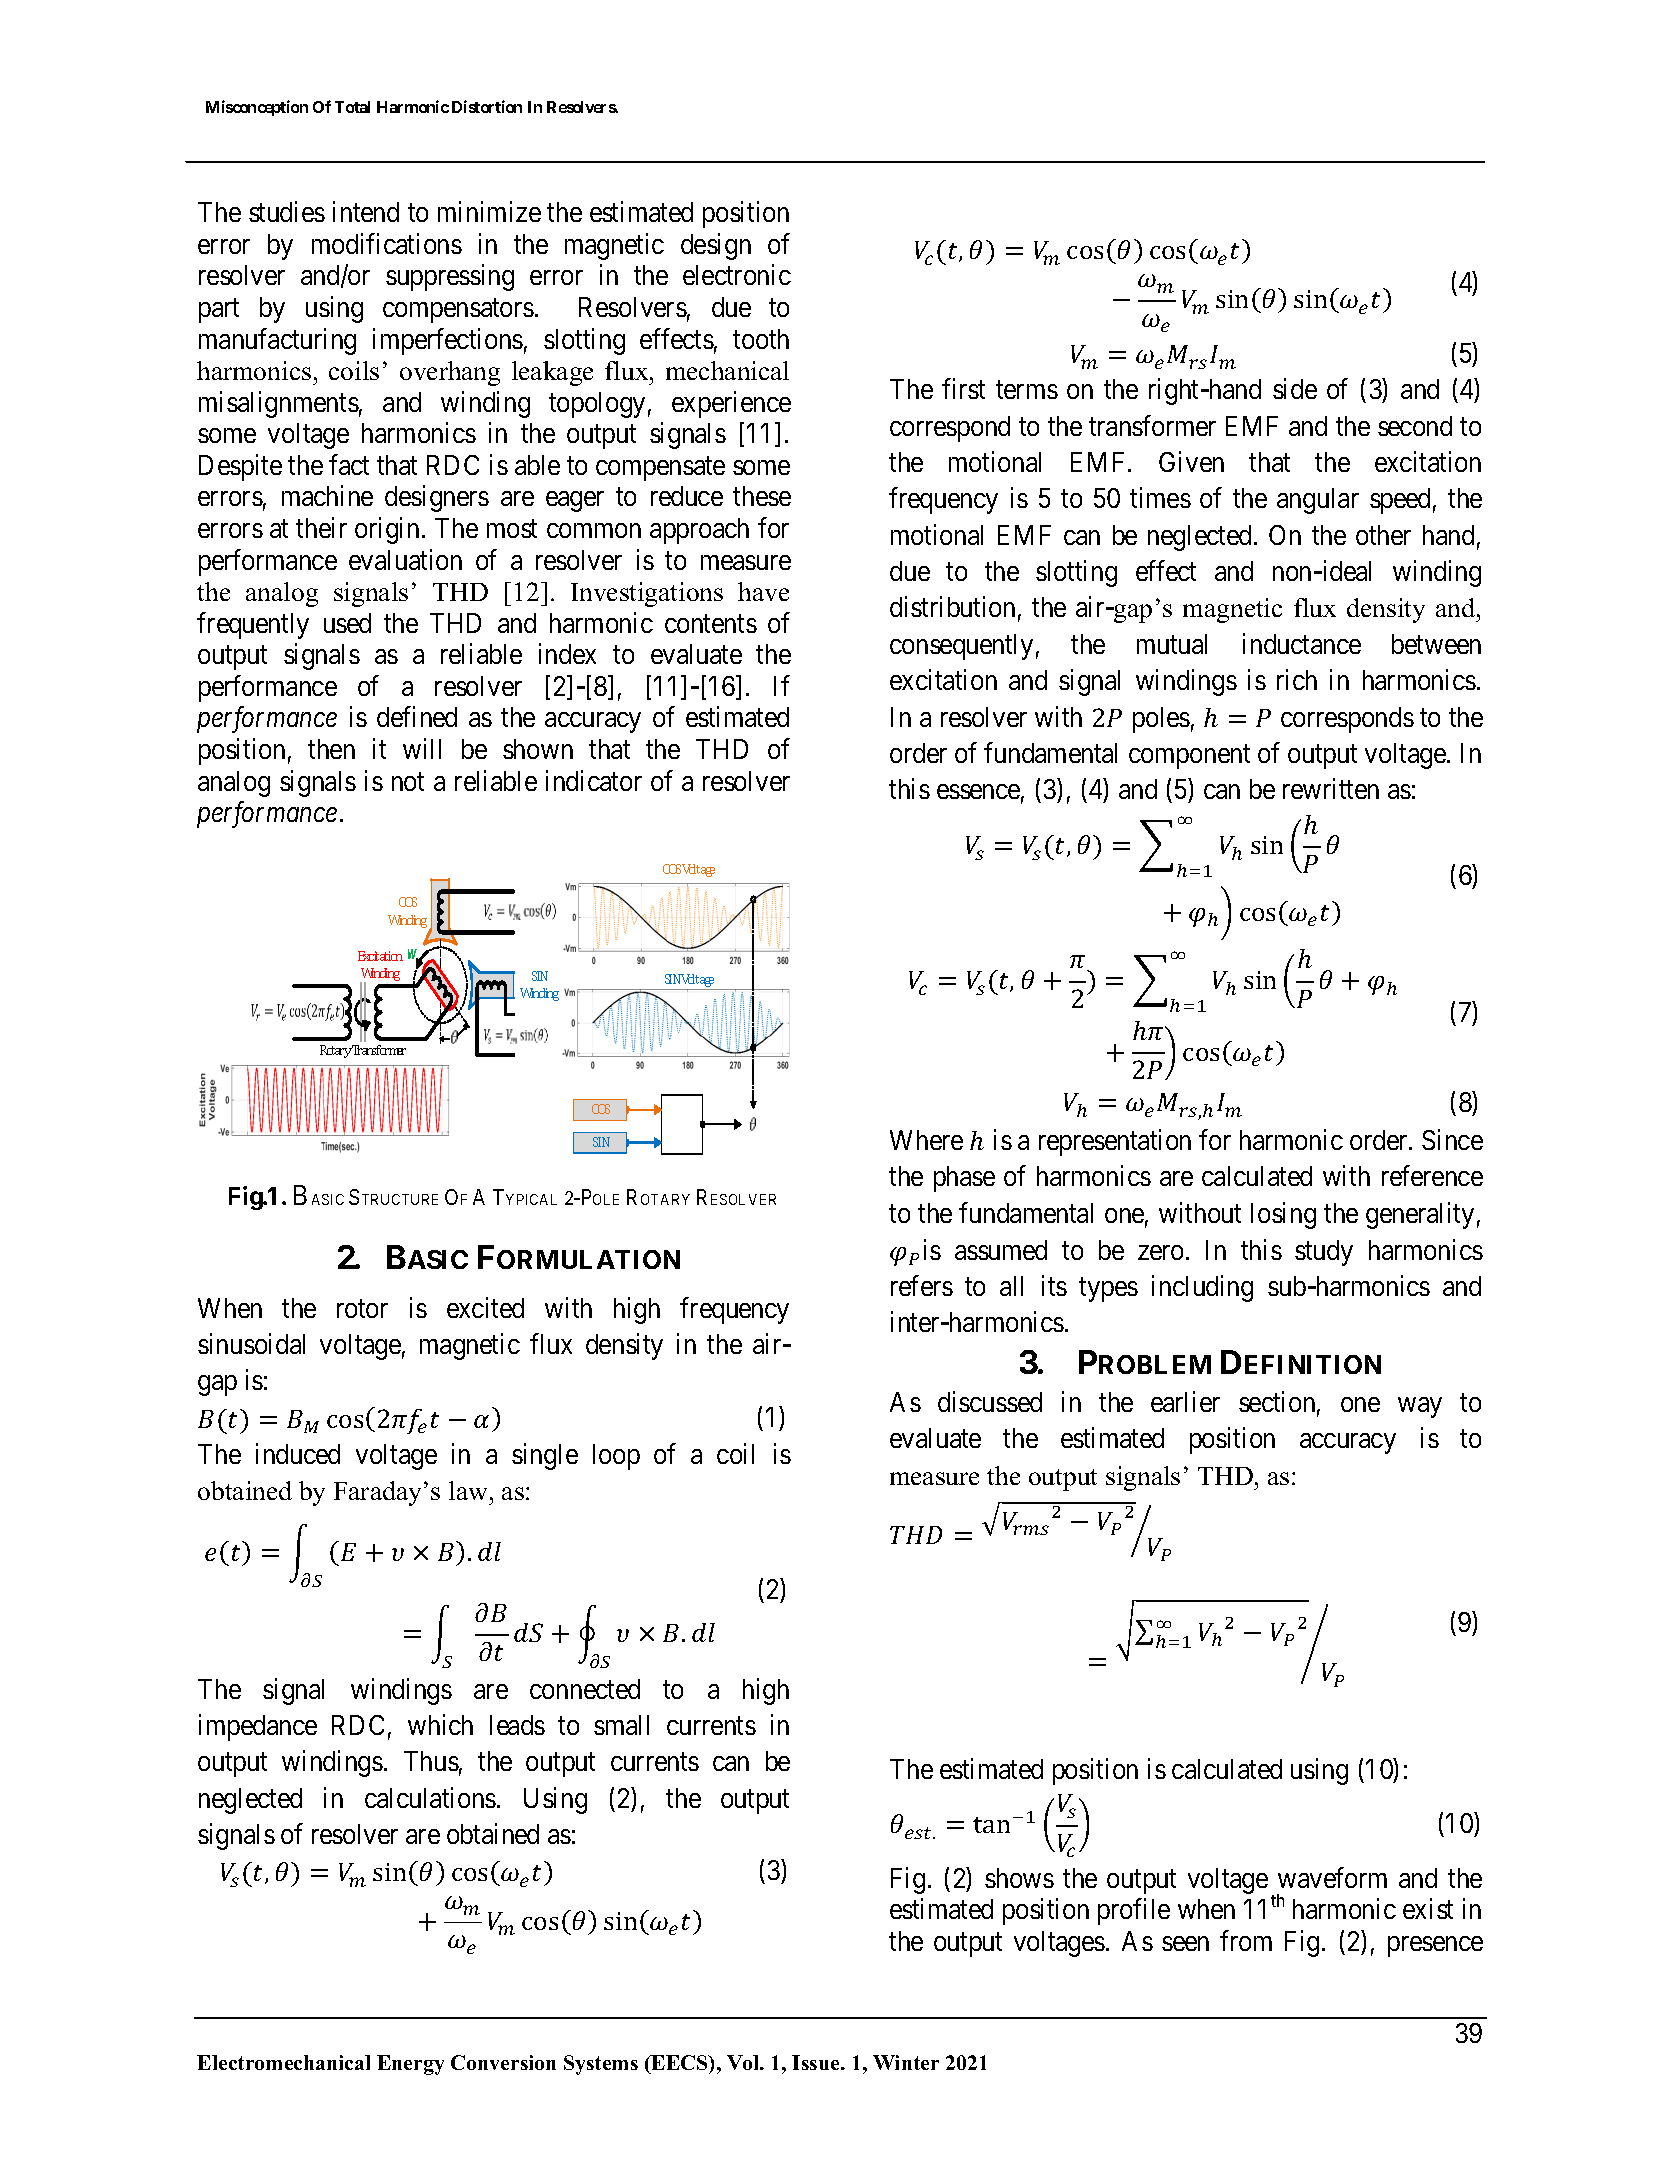 This screenshot has height=2174, width=1680. What do you see at coordinates (817, 2062) in the screenshot?
I see `Issue` at bounding box center [817, 2062].
